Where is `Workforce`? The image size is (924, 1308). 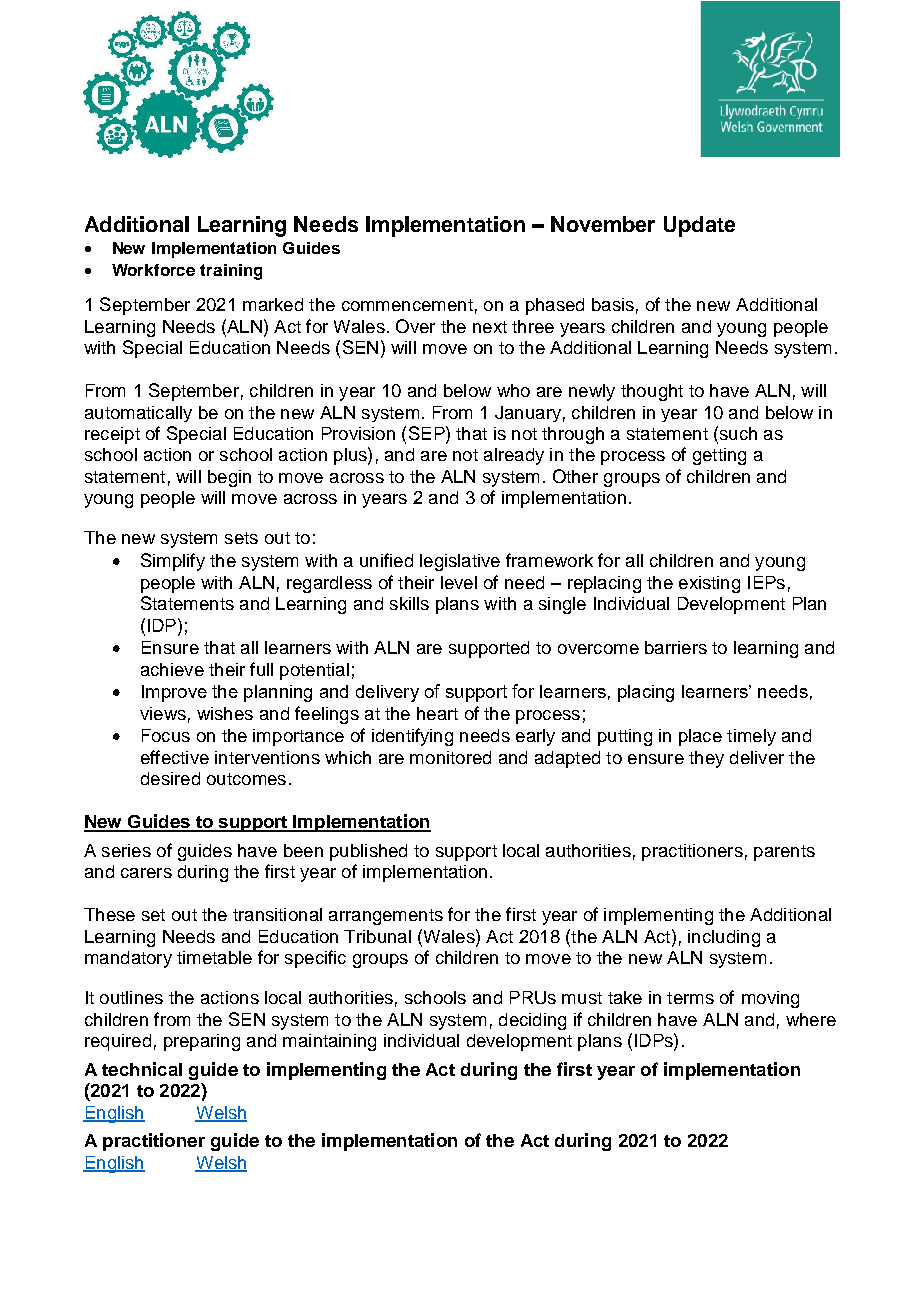
Workforce is located at coordinates (153, 270).
